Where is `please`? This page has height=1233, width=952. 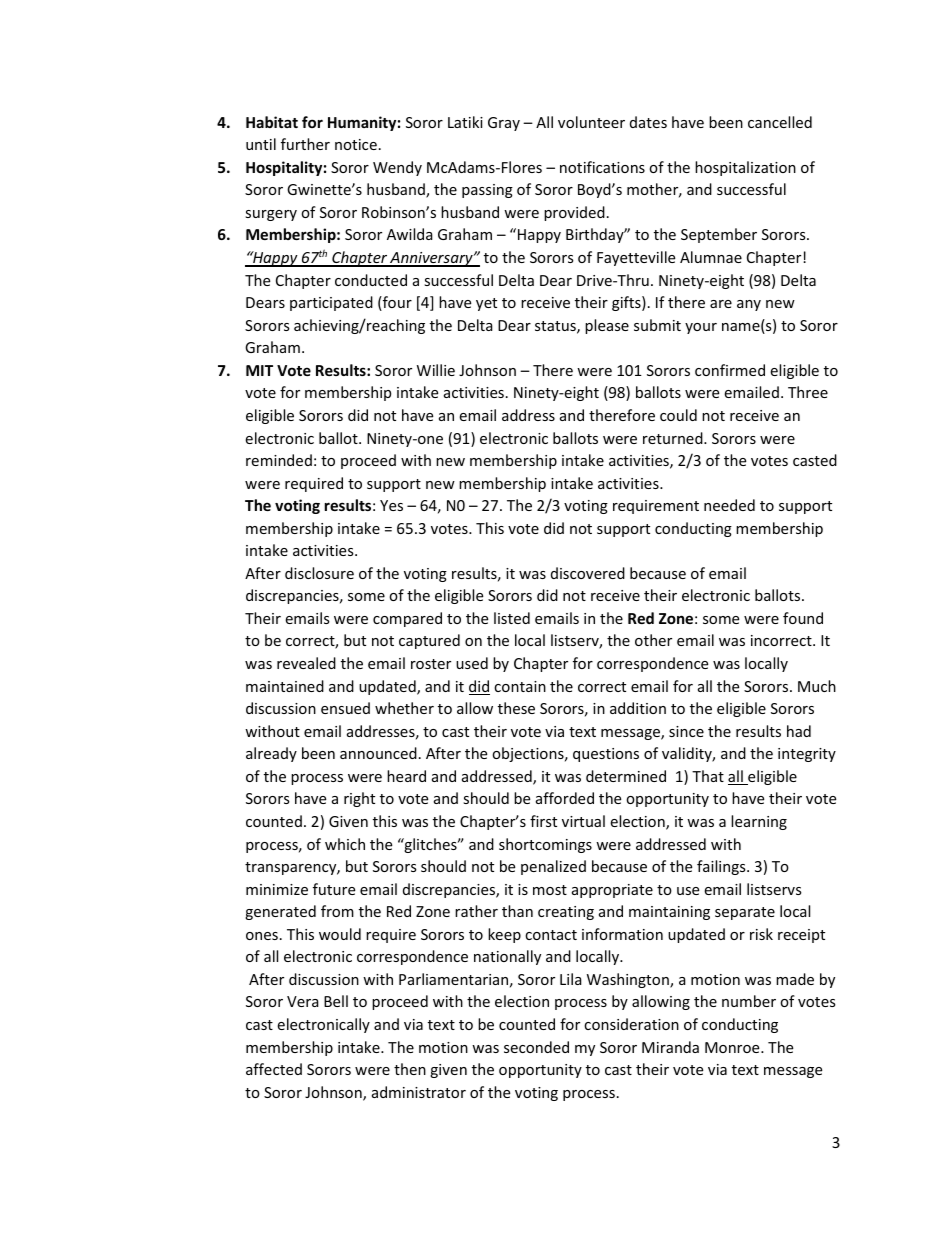 please is located at coordinates (607, 326).
